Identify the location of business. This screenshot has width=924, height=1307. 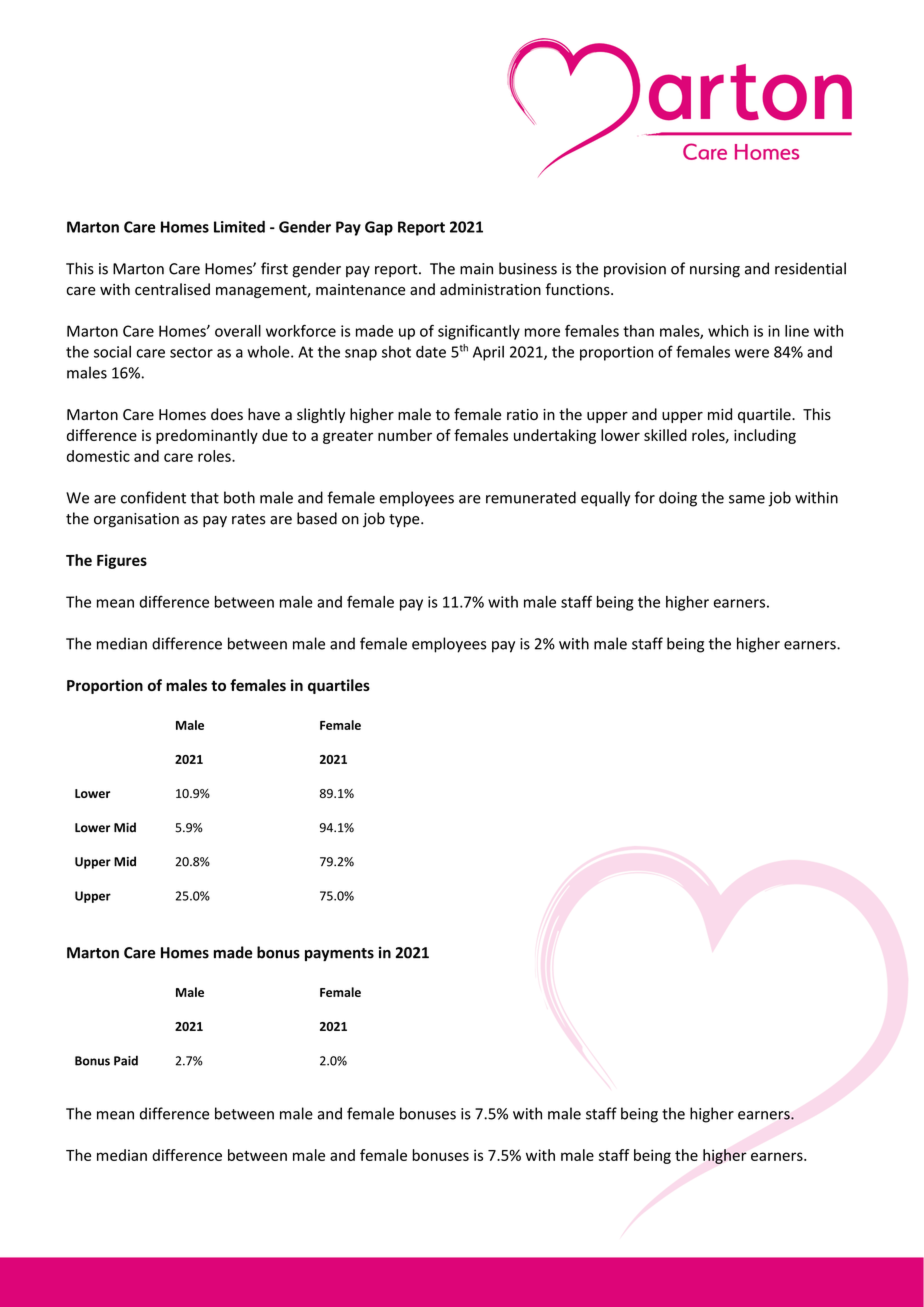
(528, 268).
